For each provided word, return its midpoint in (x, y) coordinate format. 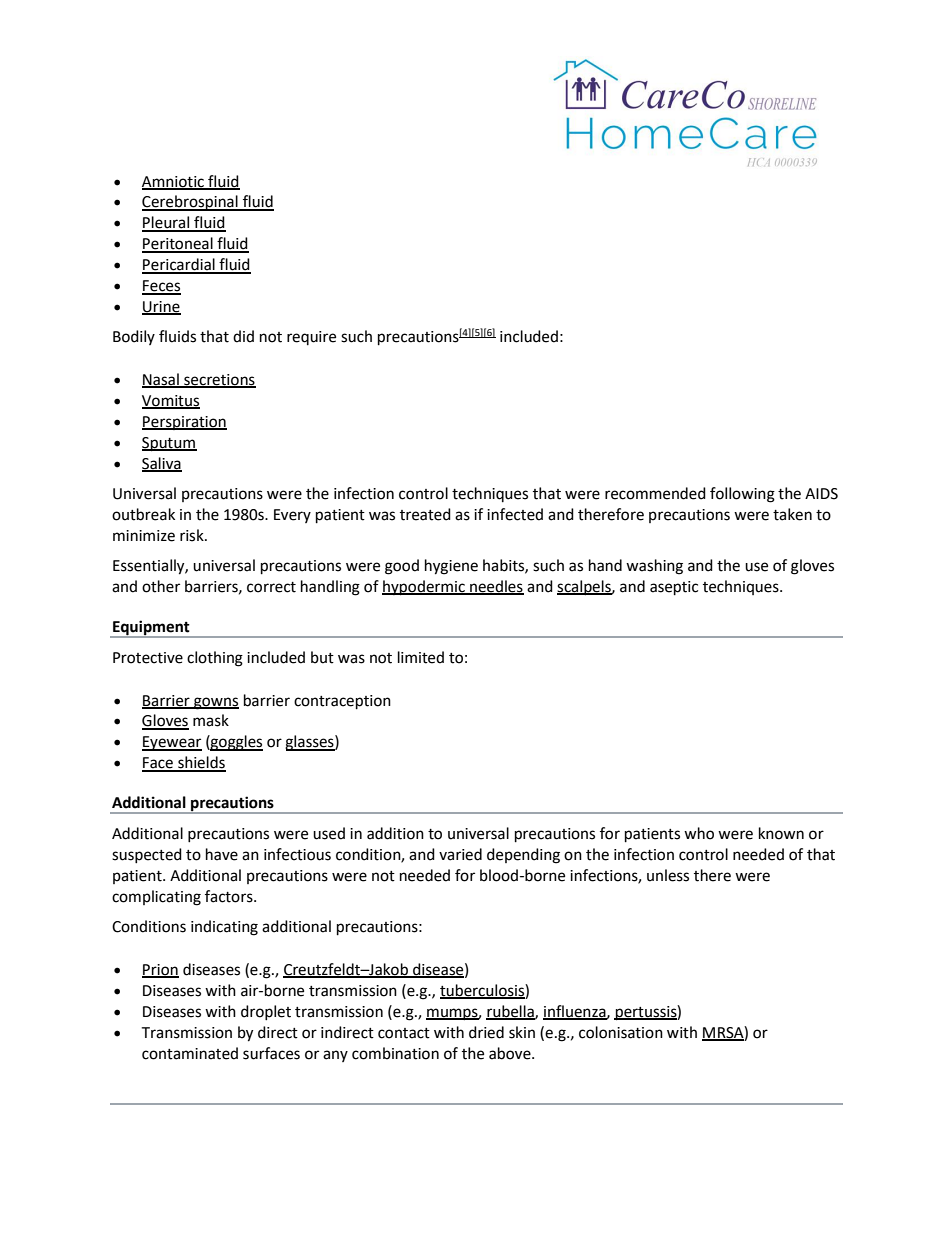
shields (201, 763)
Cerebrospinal (191, 203)
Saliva (162, 464)
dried (486, 1032)
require (311, 338)
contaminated (190, 1053)
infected (515, 514)
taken (792, 514)
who (699, 833)
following (742, 495)
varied (460, 854)
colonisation (621, 1032)
